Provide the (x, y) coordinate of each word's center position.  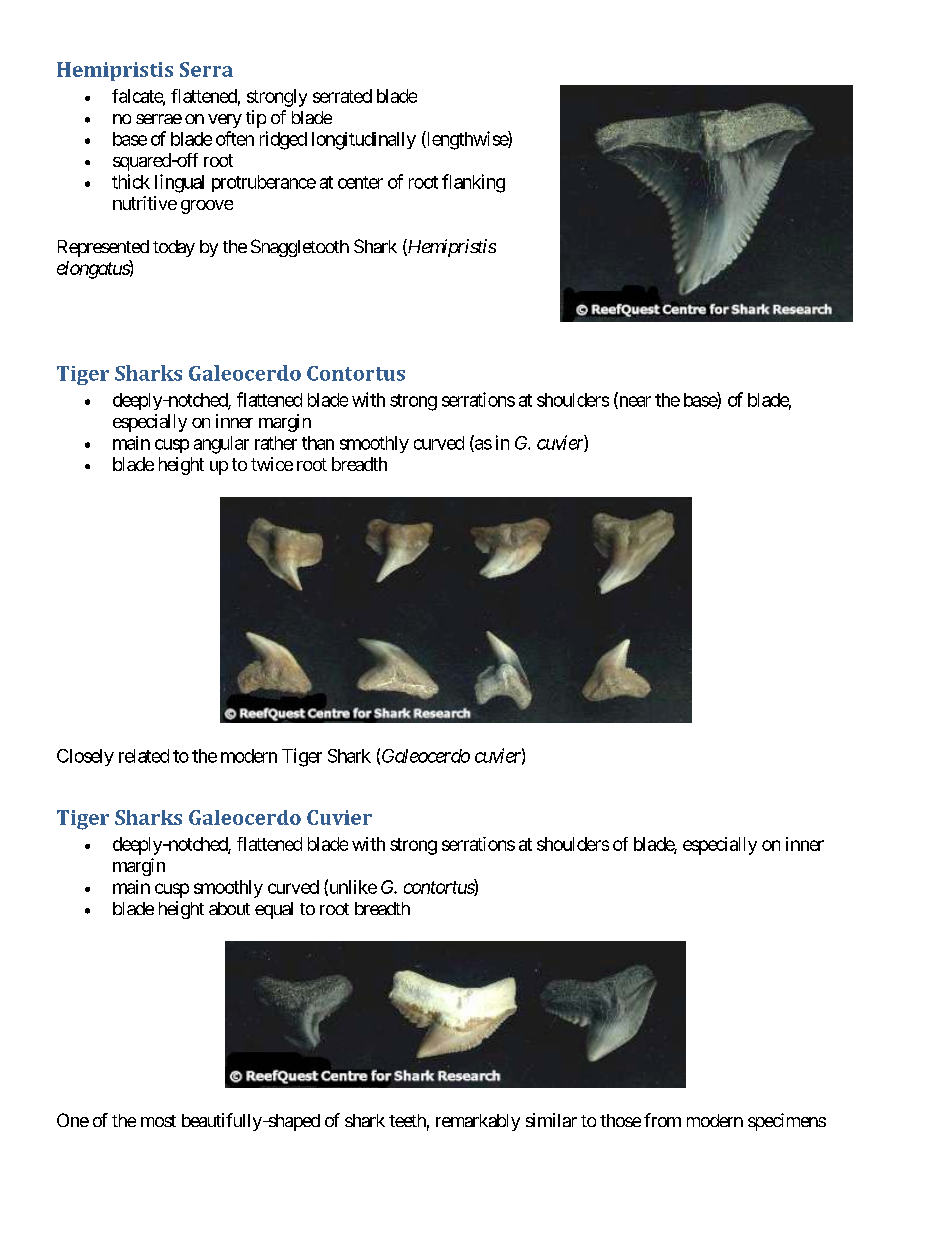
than (318, 443)
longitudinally (364, 141)
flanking (473, 183)
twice (272, 464)
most (158, 1121)
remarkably (478, 1122)
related (144, 756)
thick (131, 181)
